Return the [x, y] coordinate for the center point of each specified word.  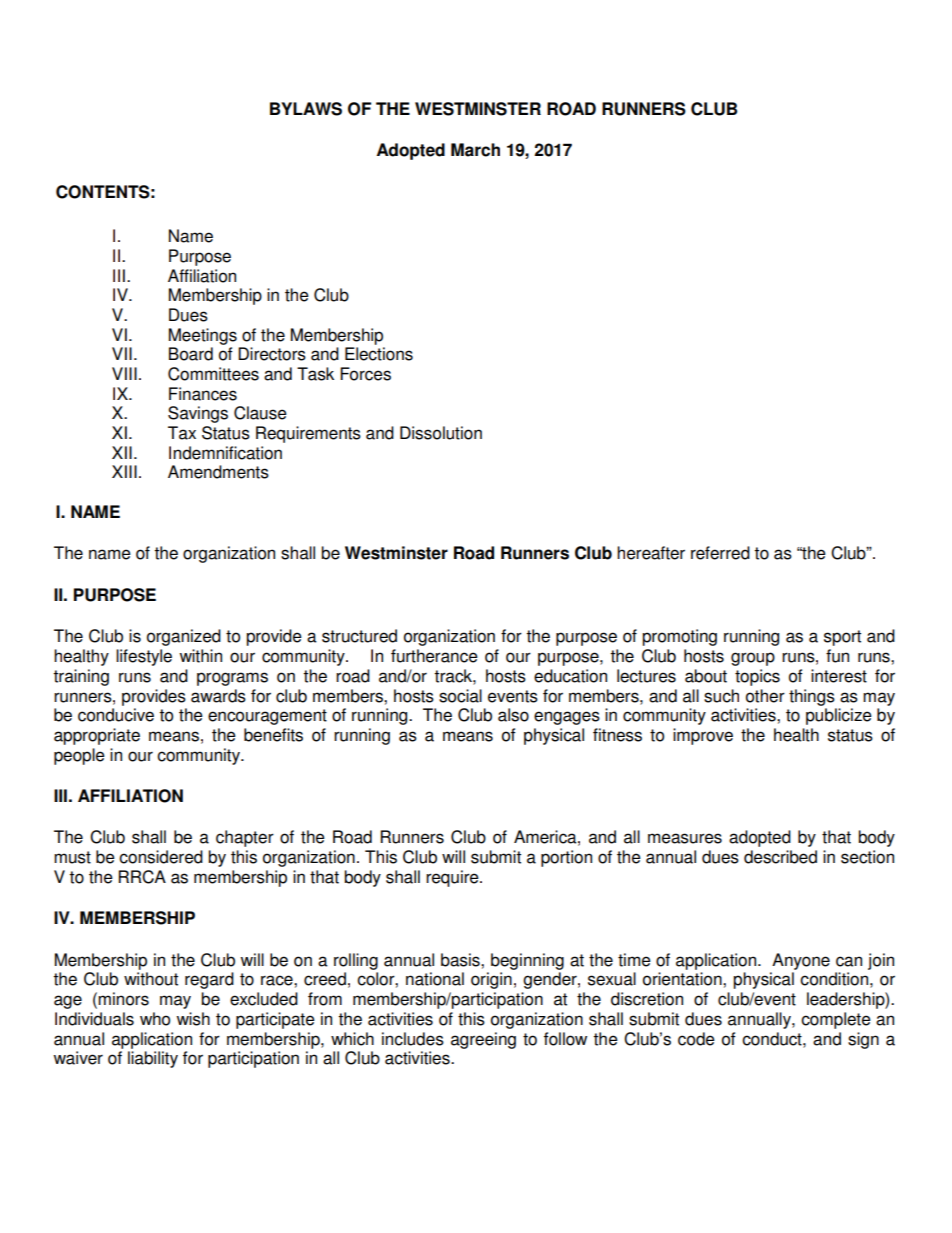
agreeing [483, 1040]
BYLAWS [306, 109]
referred [720, 553]
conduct [773, 1039]
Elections [379, 354]
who [155, 1019]
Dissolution [441, 433]
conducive [116, 715]
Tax [182, 433]
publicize [839, 716]
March [475, 150]
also [513, 715]
